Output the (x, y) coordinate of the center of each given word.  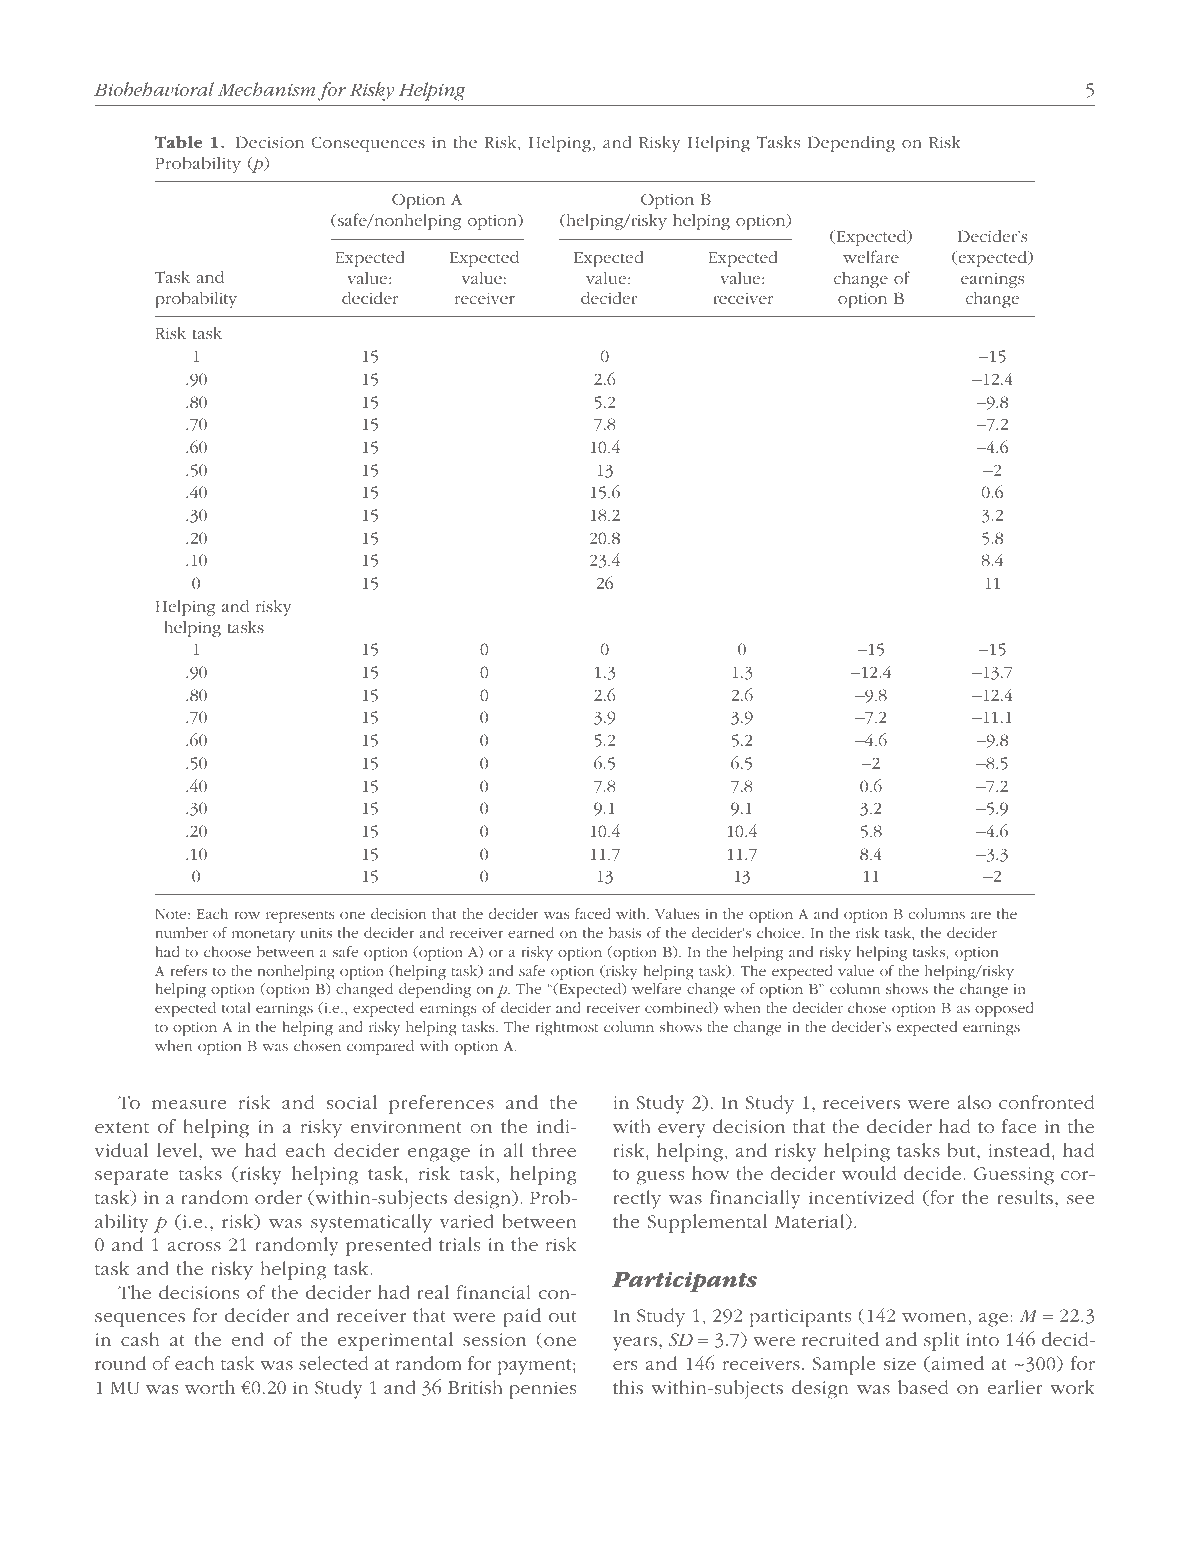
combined (680, 1008)
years (636, 1344)
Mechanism (266, 89)
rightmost (567, 1028)
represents (300, 917)
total (236, 1007)
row (247, 915)
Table (179, 142)
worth (210, 1387)
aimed (956, 1364)
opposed (1004, 1009)
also (974, 1102)
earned (531, 932)
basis (625, 932)
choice (780, 932)
